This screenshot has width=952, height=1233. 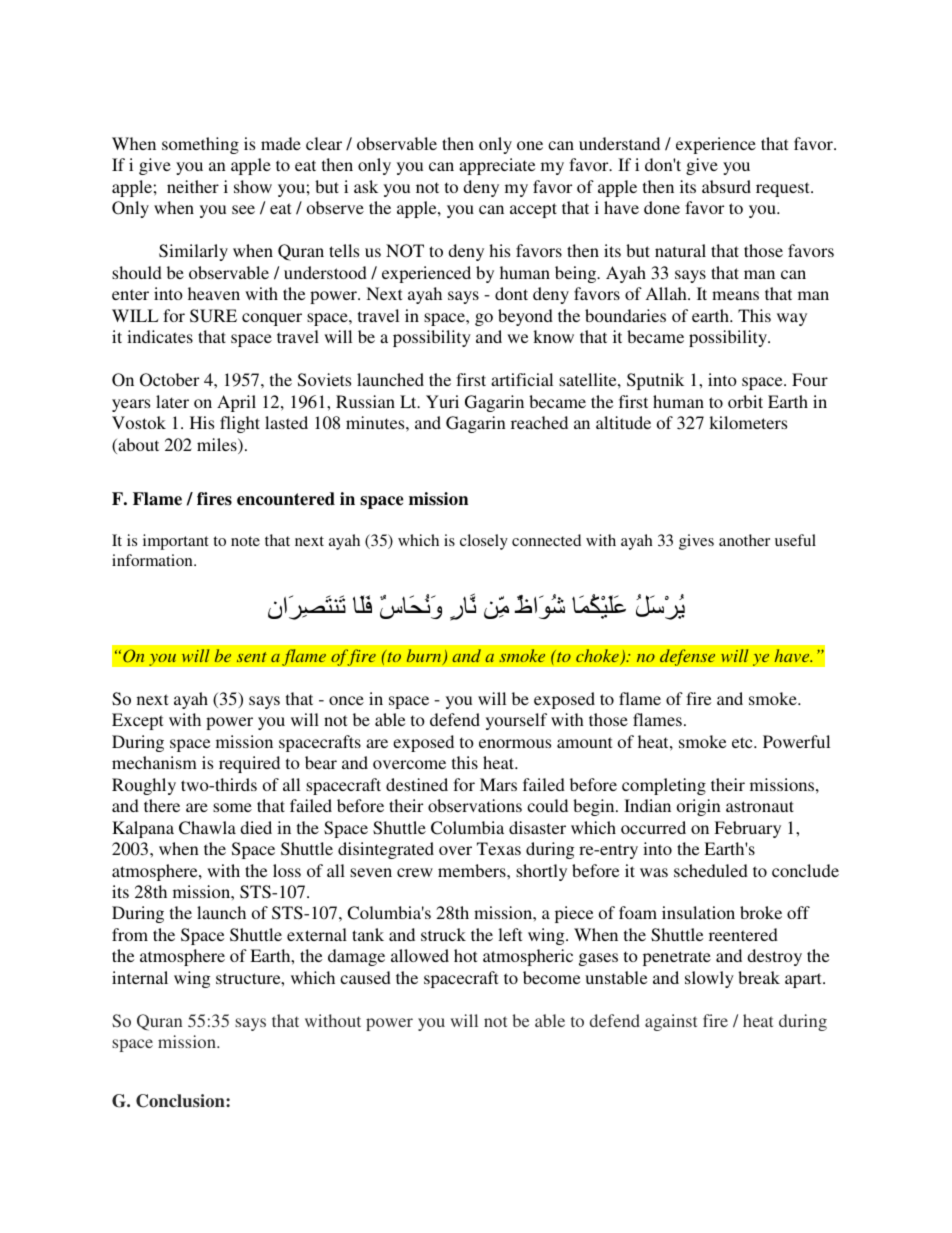 I want to click on absurd, so click(x=726, y=186).
